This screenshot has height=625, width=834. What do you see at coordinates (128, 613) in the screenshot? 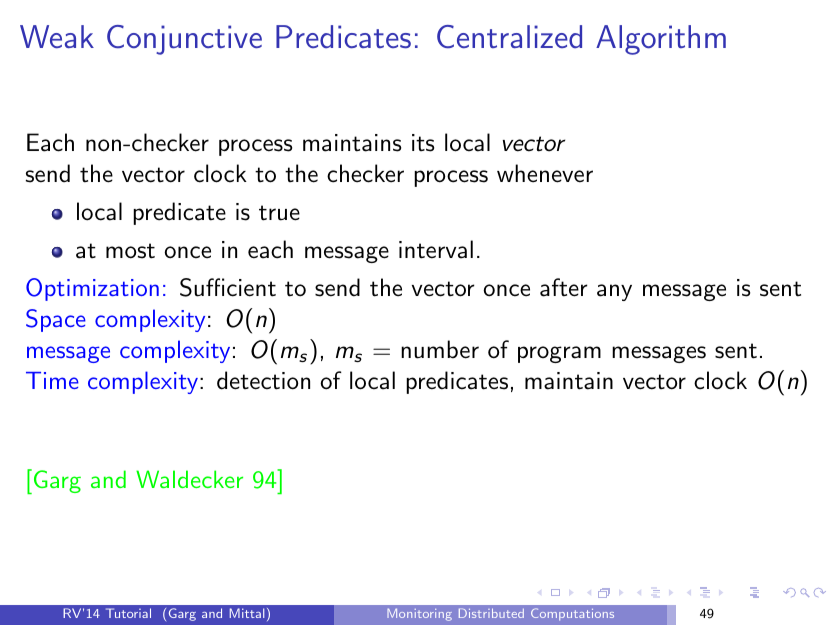
I see `Tutorial` at bounding box center [128, 613].
